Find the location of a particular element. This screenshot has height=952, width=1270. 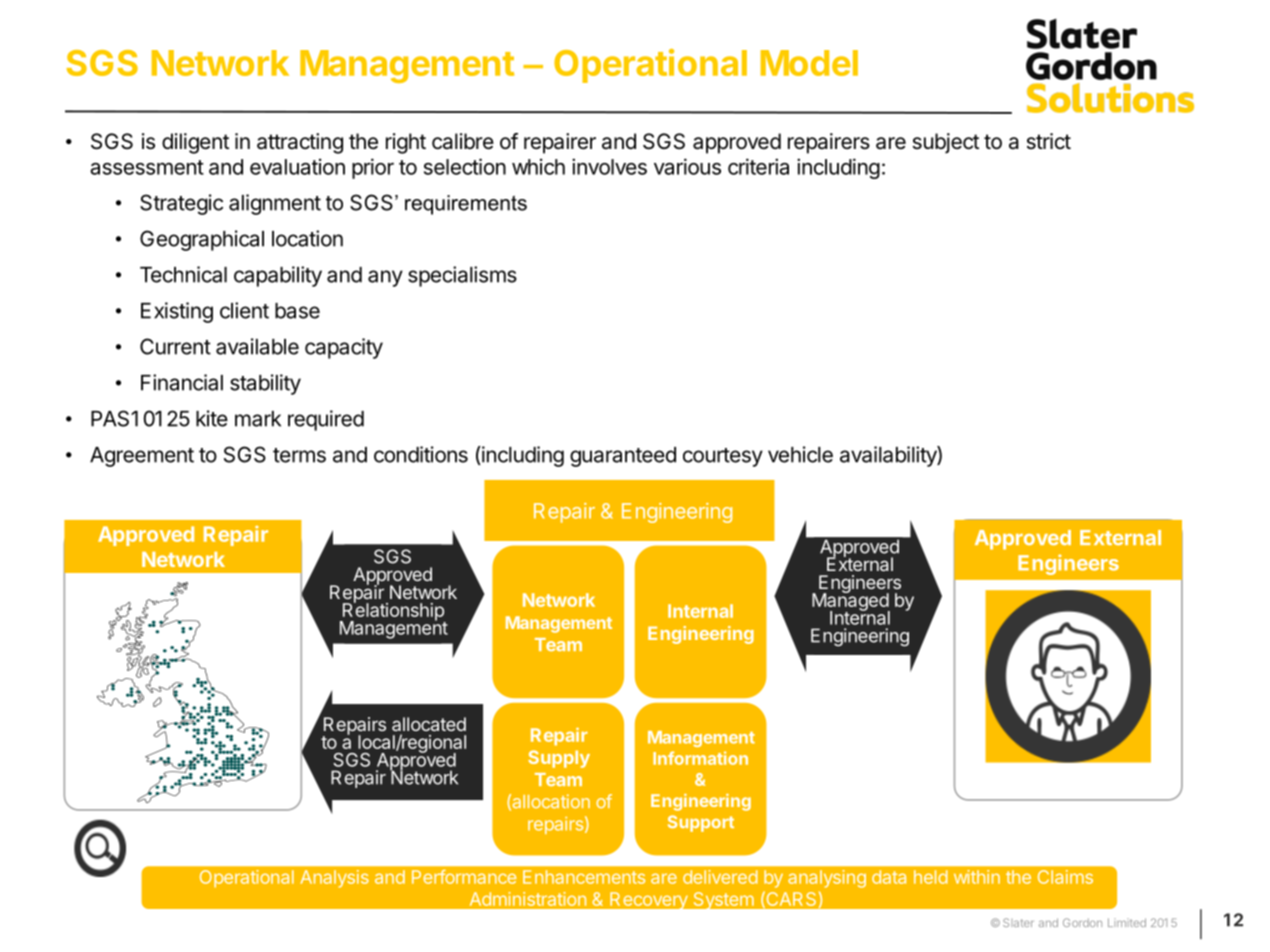

within is located at coordinates (977, 877).
